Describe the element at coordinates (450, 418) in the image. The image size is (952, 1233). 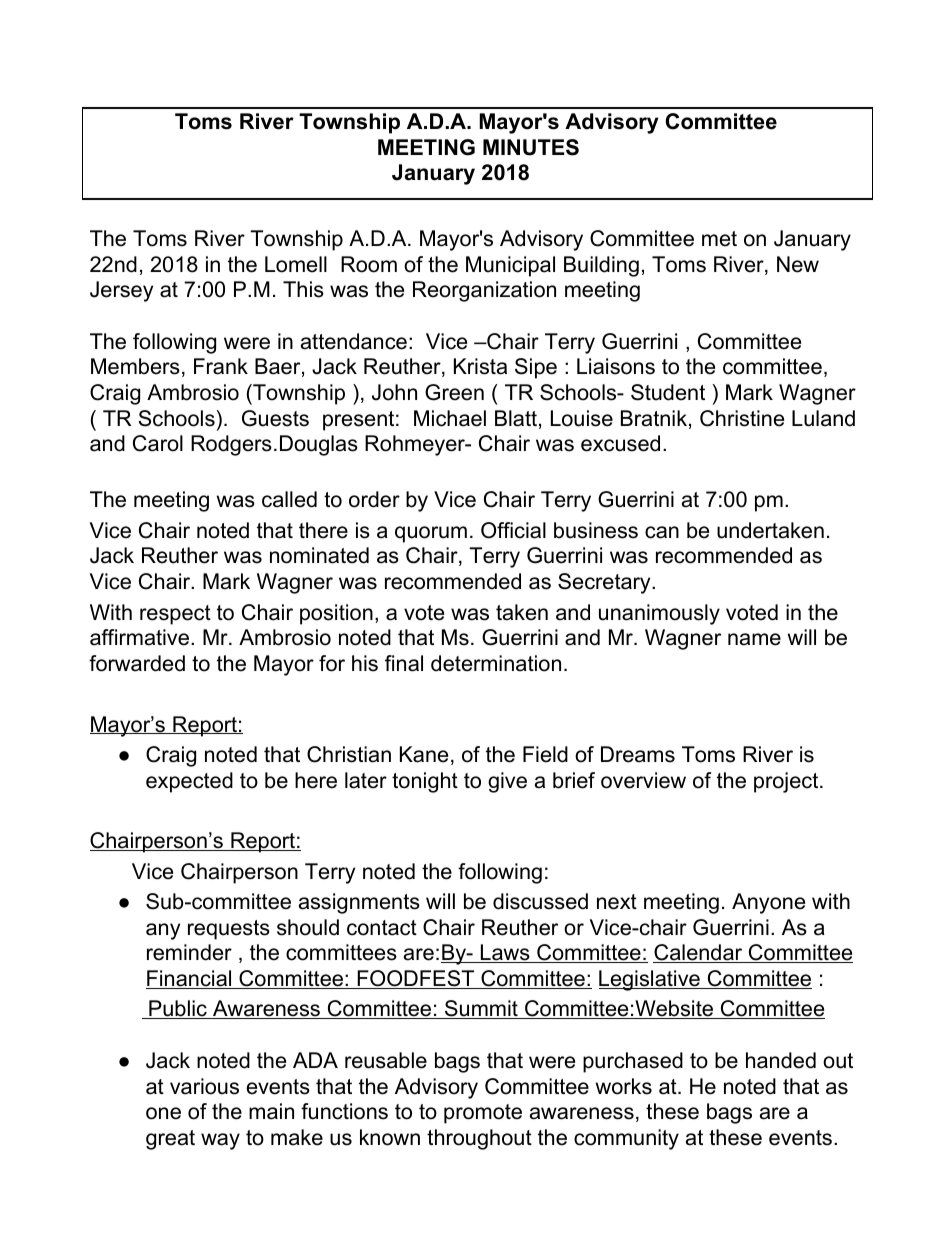
I see `Michael` at that location.
